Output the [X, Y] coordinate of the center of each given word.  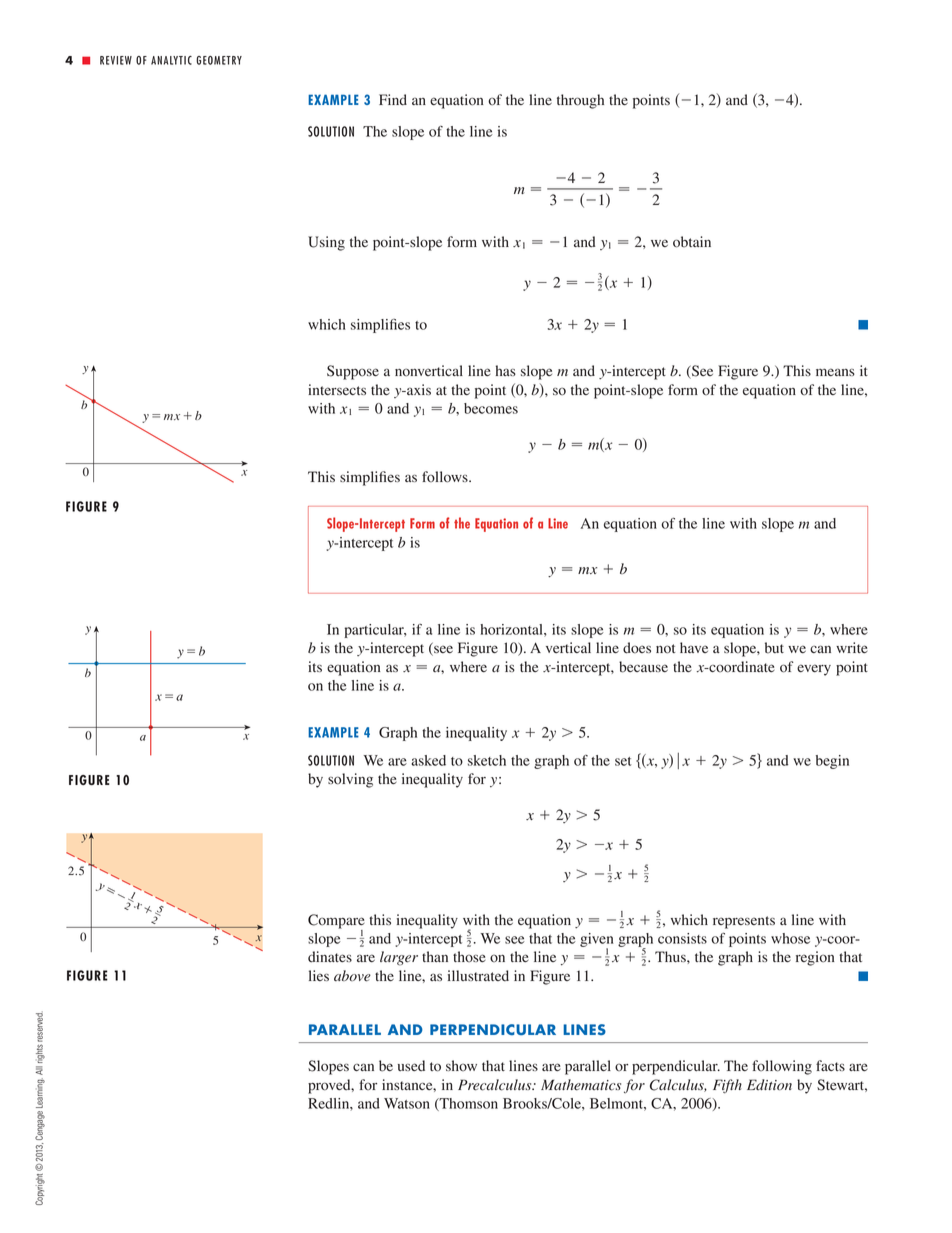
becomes [491, 408]
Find [393, 100]
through [580, 101]
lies [319, 975]
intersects [337, 389]
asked [428, 760]
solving [350, 780]
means [835, 372]
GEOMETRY [219, 60]
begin [832, 762]
